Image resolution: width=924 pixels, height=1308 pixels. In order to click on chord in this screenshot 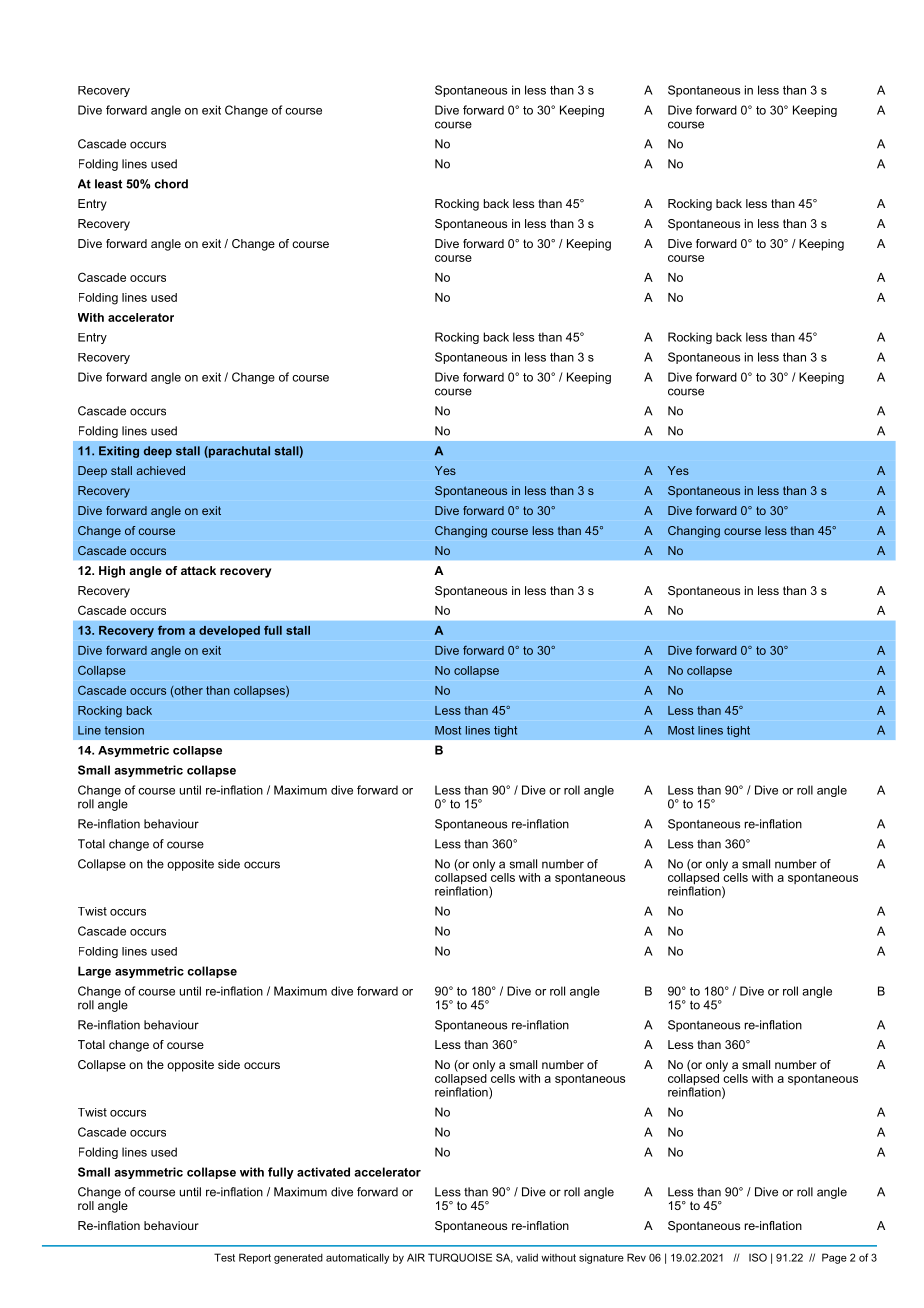, I will do `click(171, 184)`.
